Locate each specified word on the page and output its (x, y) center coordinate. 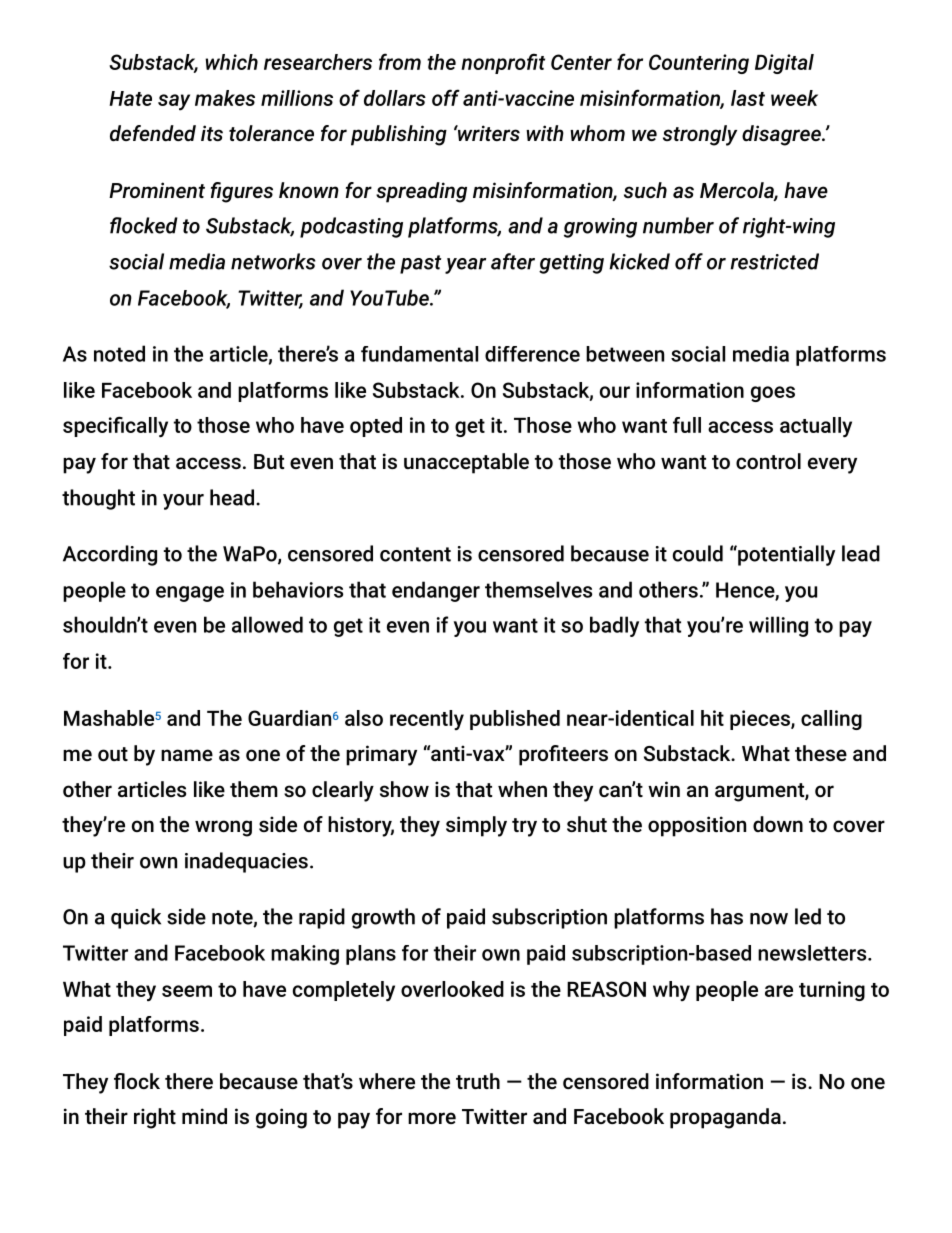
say (174, 102)
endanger (436, 591)
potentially (785, 555)
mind (204, 1116)
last (748, 98)
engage (190, 594)
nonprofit (503, 63)
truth (478, 1081)
